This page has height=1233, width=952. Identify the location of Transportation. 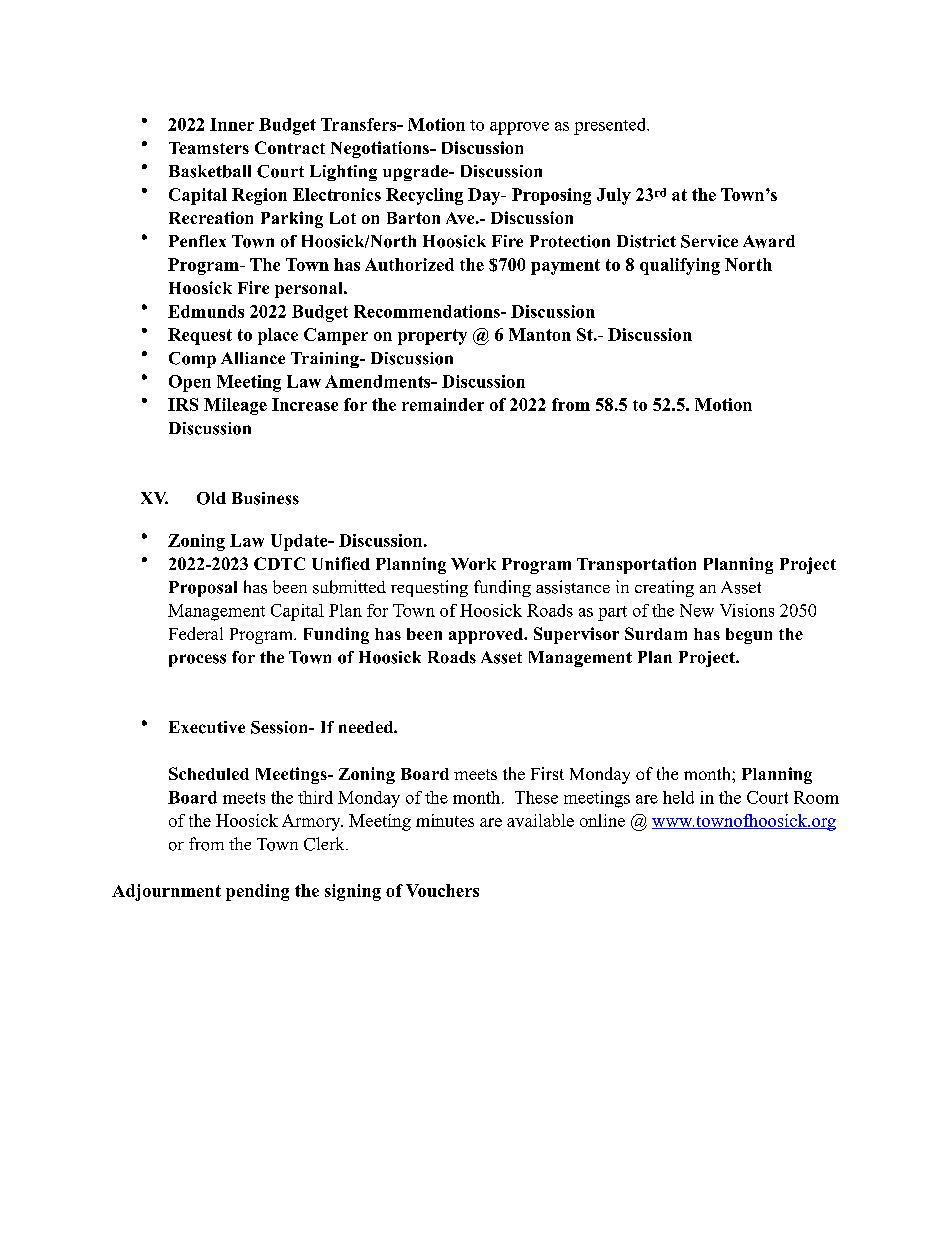
(636, 565).
